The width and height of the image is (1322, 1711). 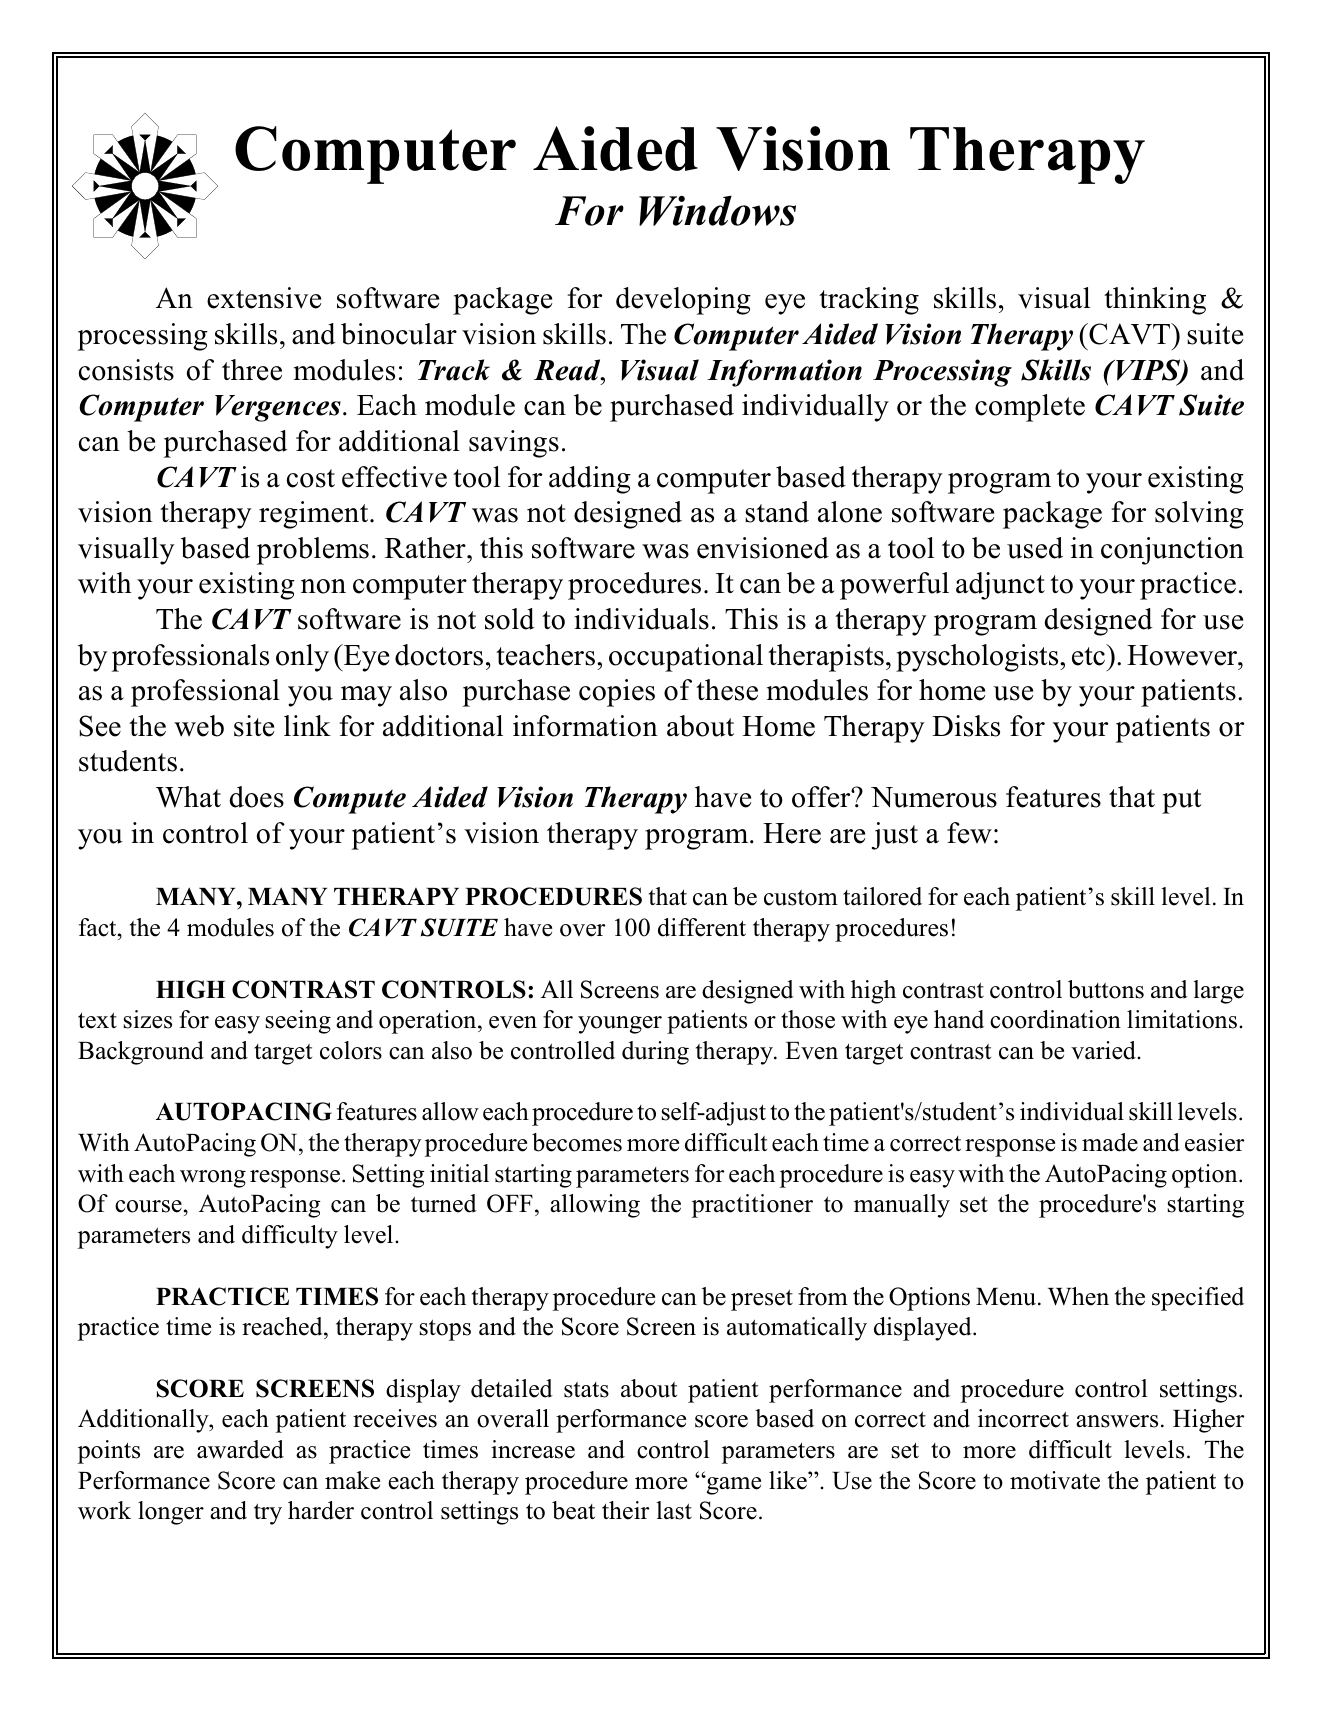 What do you see at coordinates (717, 210) in the image?
I see `Windows` at bounding box center [717, 210].
